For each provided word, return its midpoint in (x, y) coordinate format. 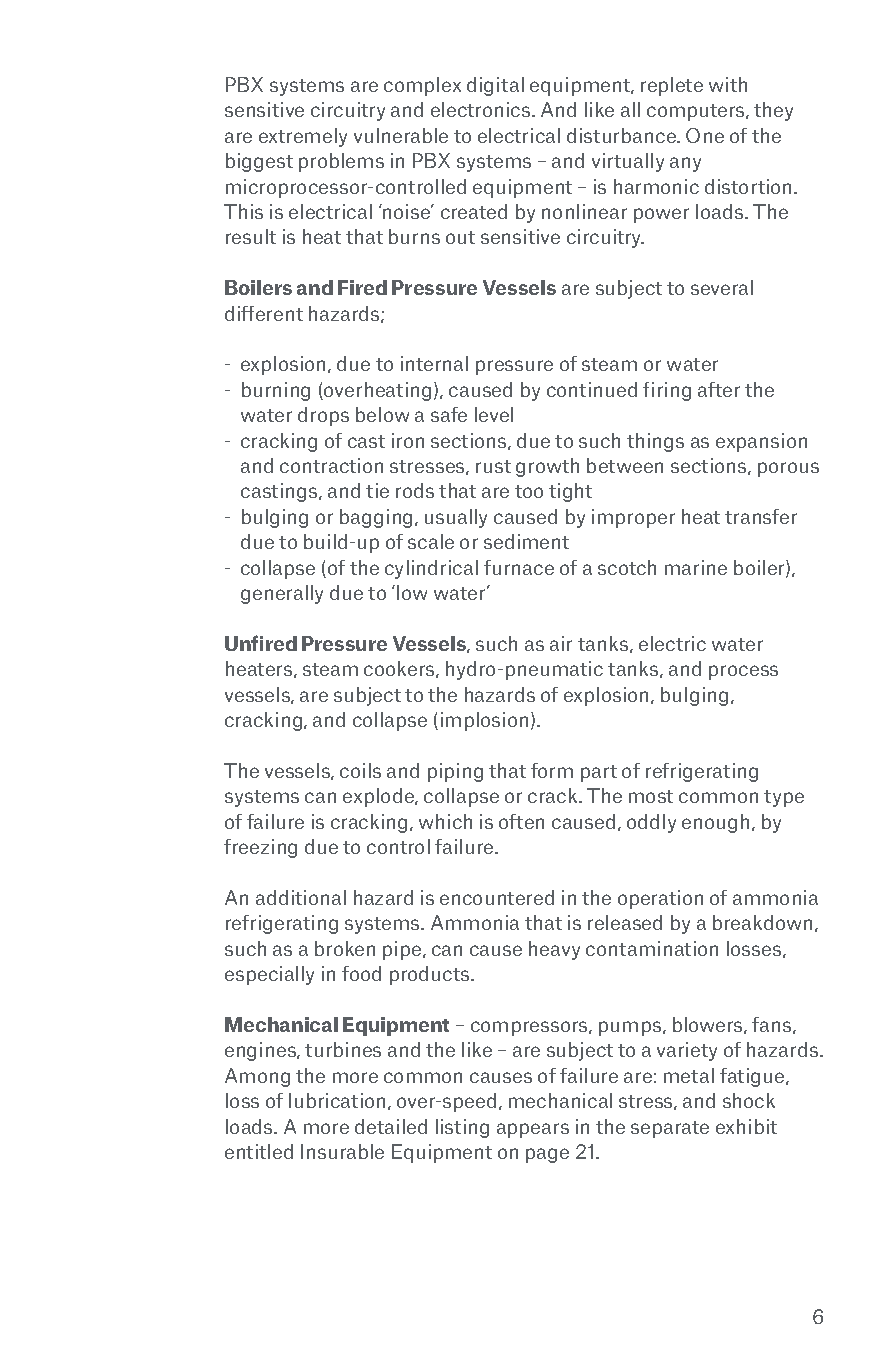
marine (696, 567)
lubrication (337, 1100)
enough (715, 823)
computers (697, 112)
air (561, 643)
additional (301, 897)
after (719, 389)
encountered (497, 897)
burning (276, 391)
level (494, 414)
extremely (303, 137)
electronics (482, 109)
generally (282, 594)
